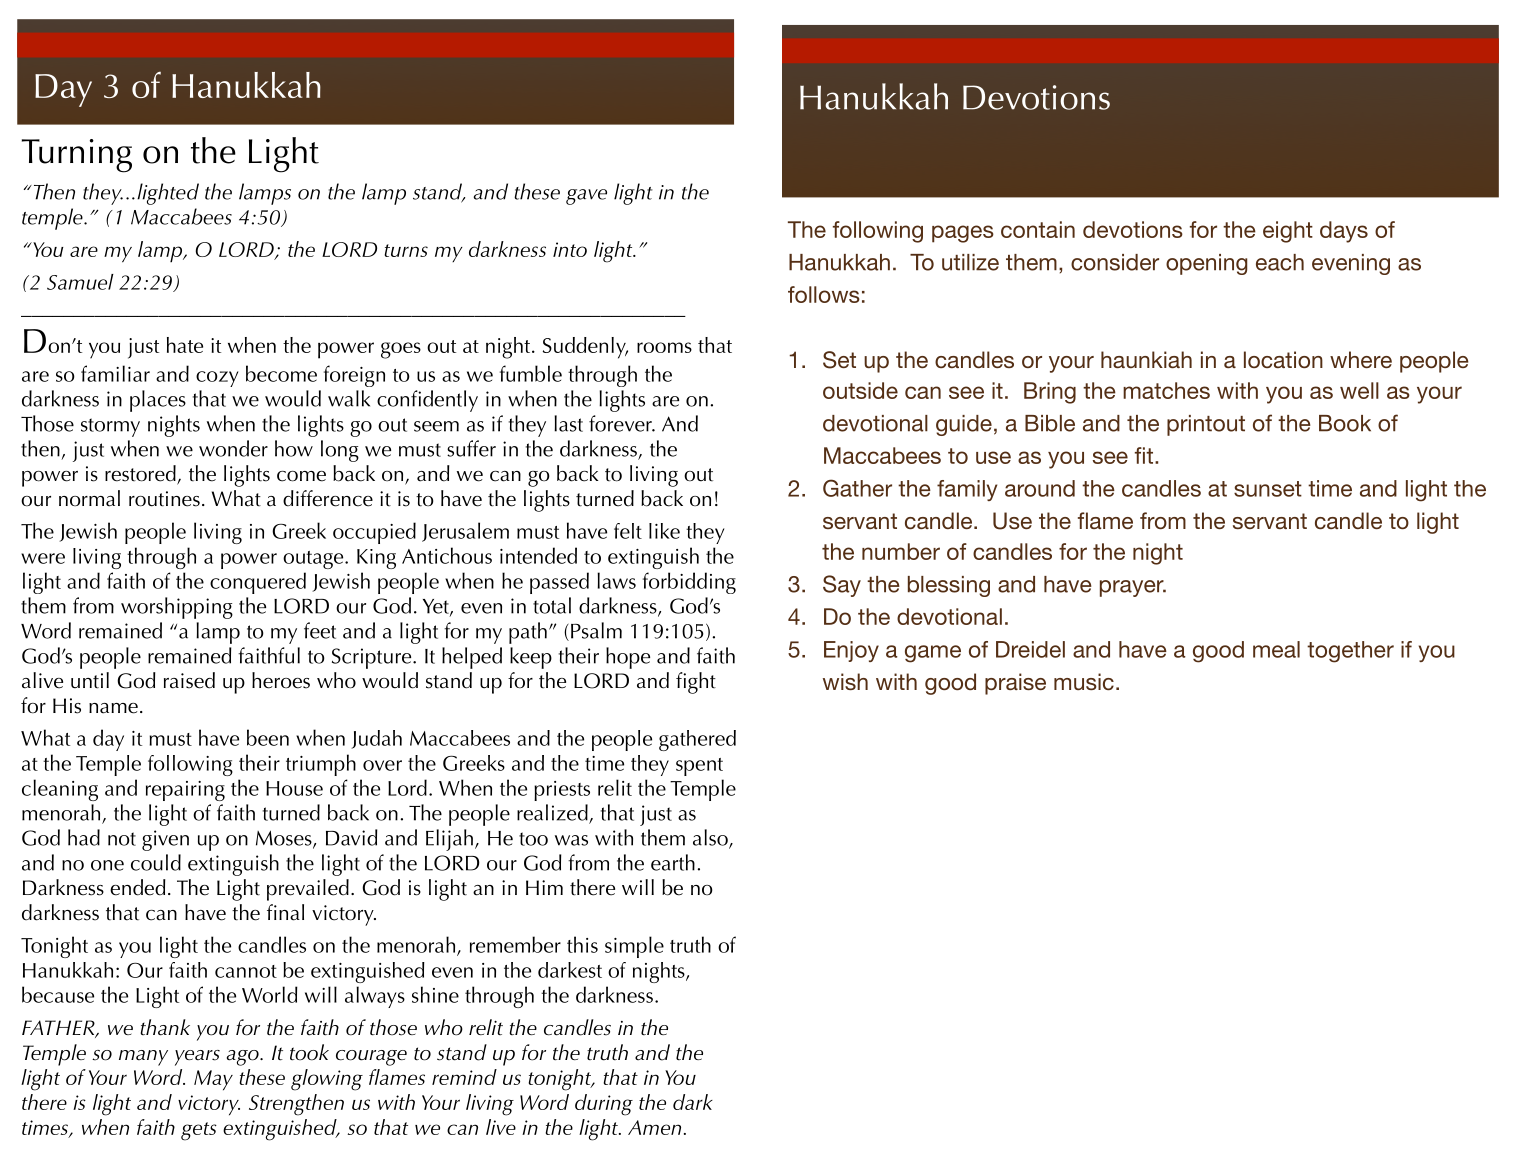  Describe the element at coordinates (586, 197) in the screenshot. I see `gave` at that location.
